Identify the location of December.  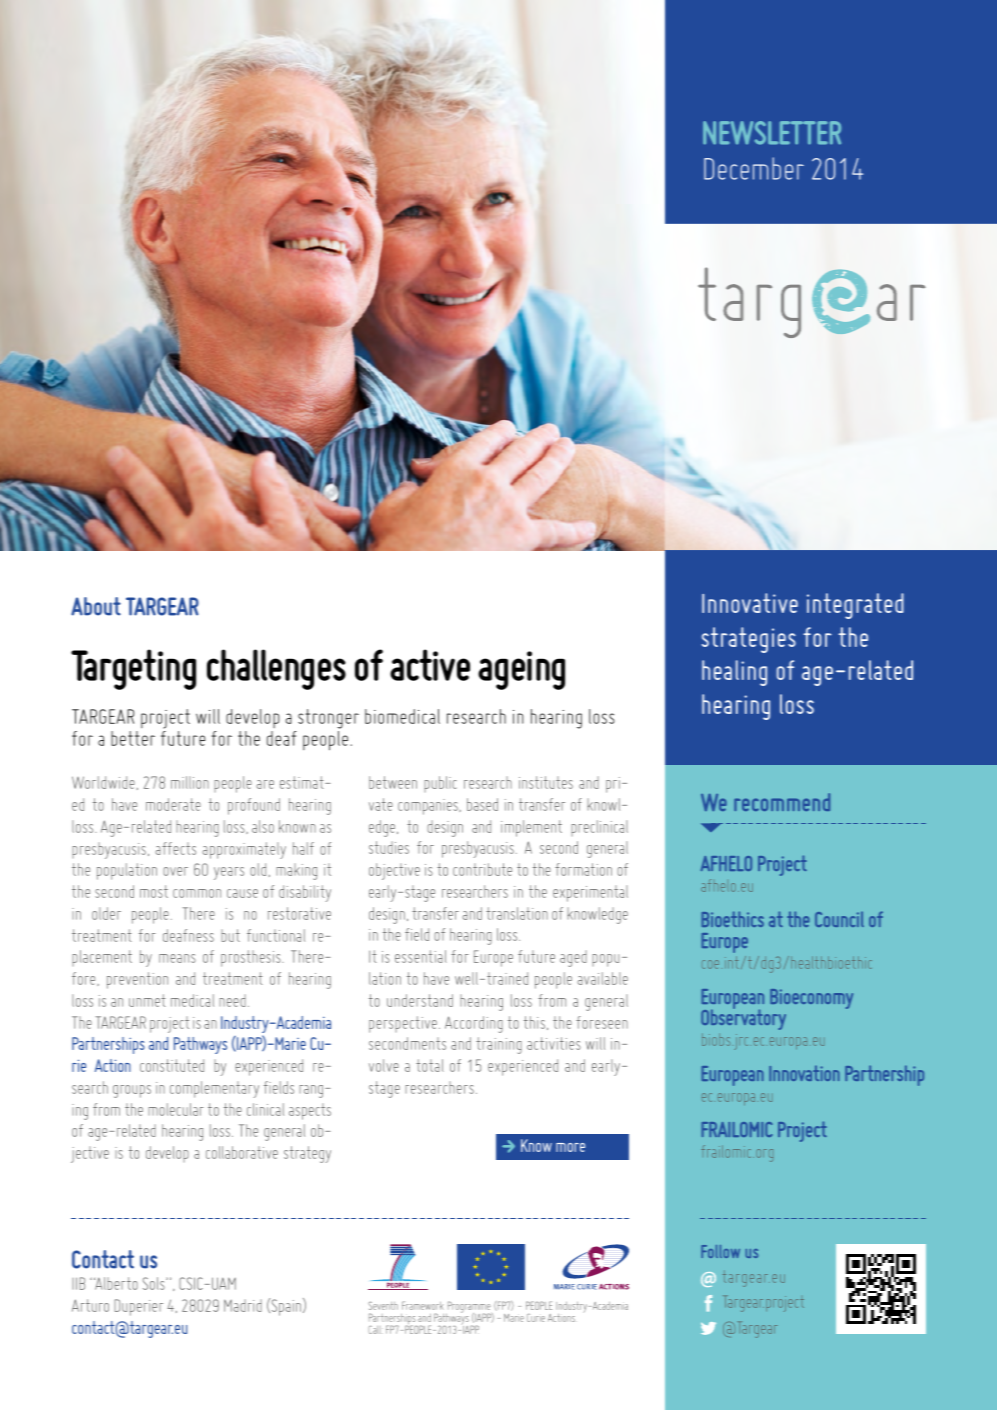
(754, 168).
